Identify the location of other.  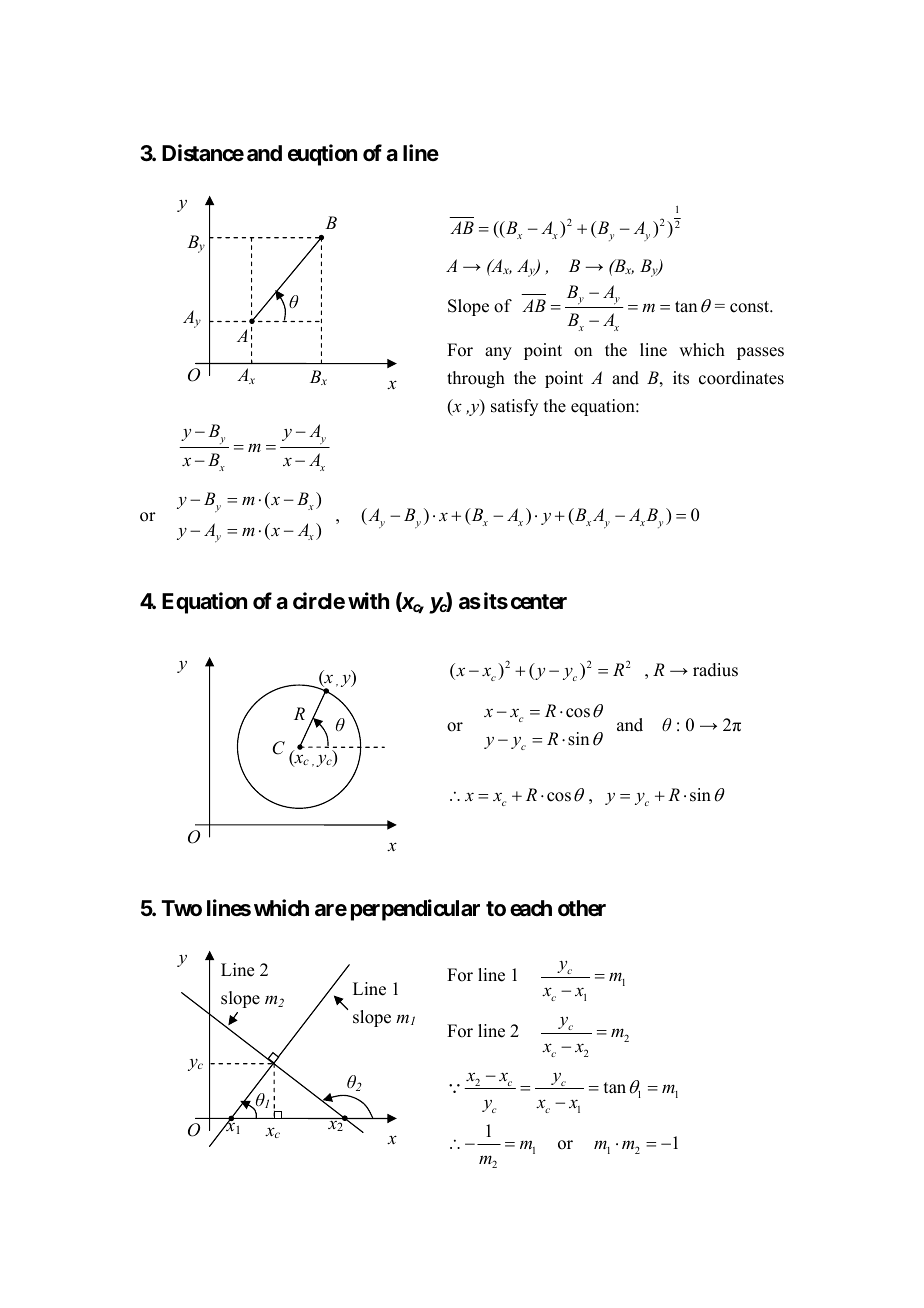
(582, 908).
